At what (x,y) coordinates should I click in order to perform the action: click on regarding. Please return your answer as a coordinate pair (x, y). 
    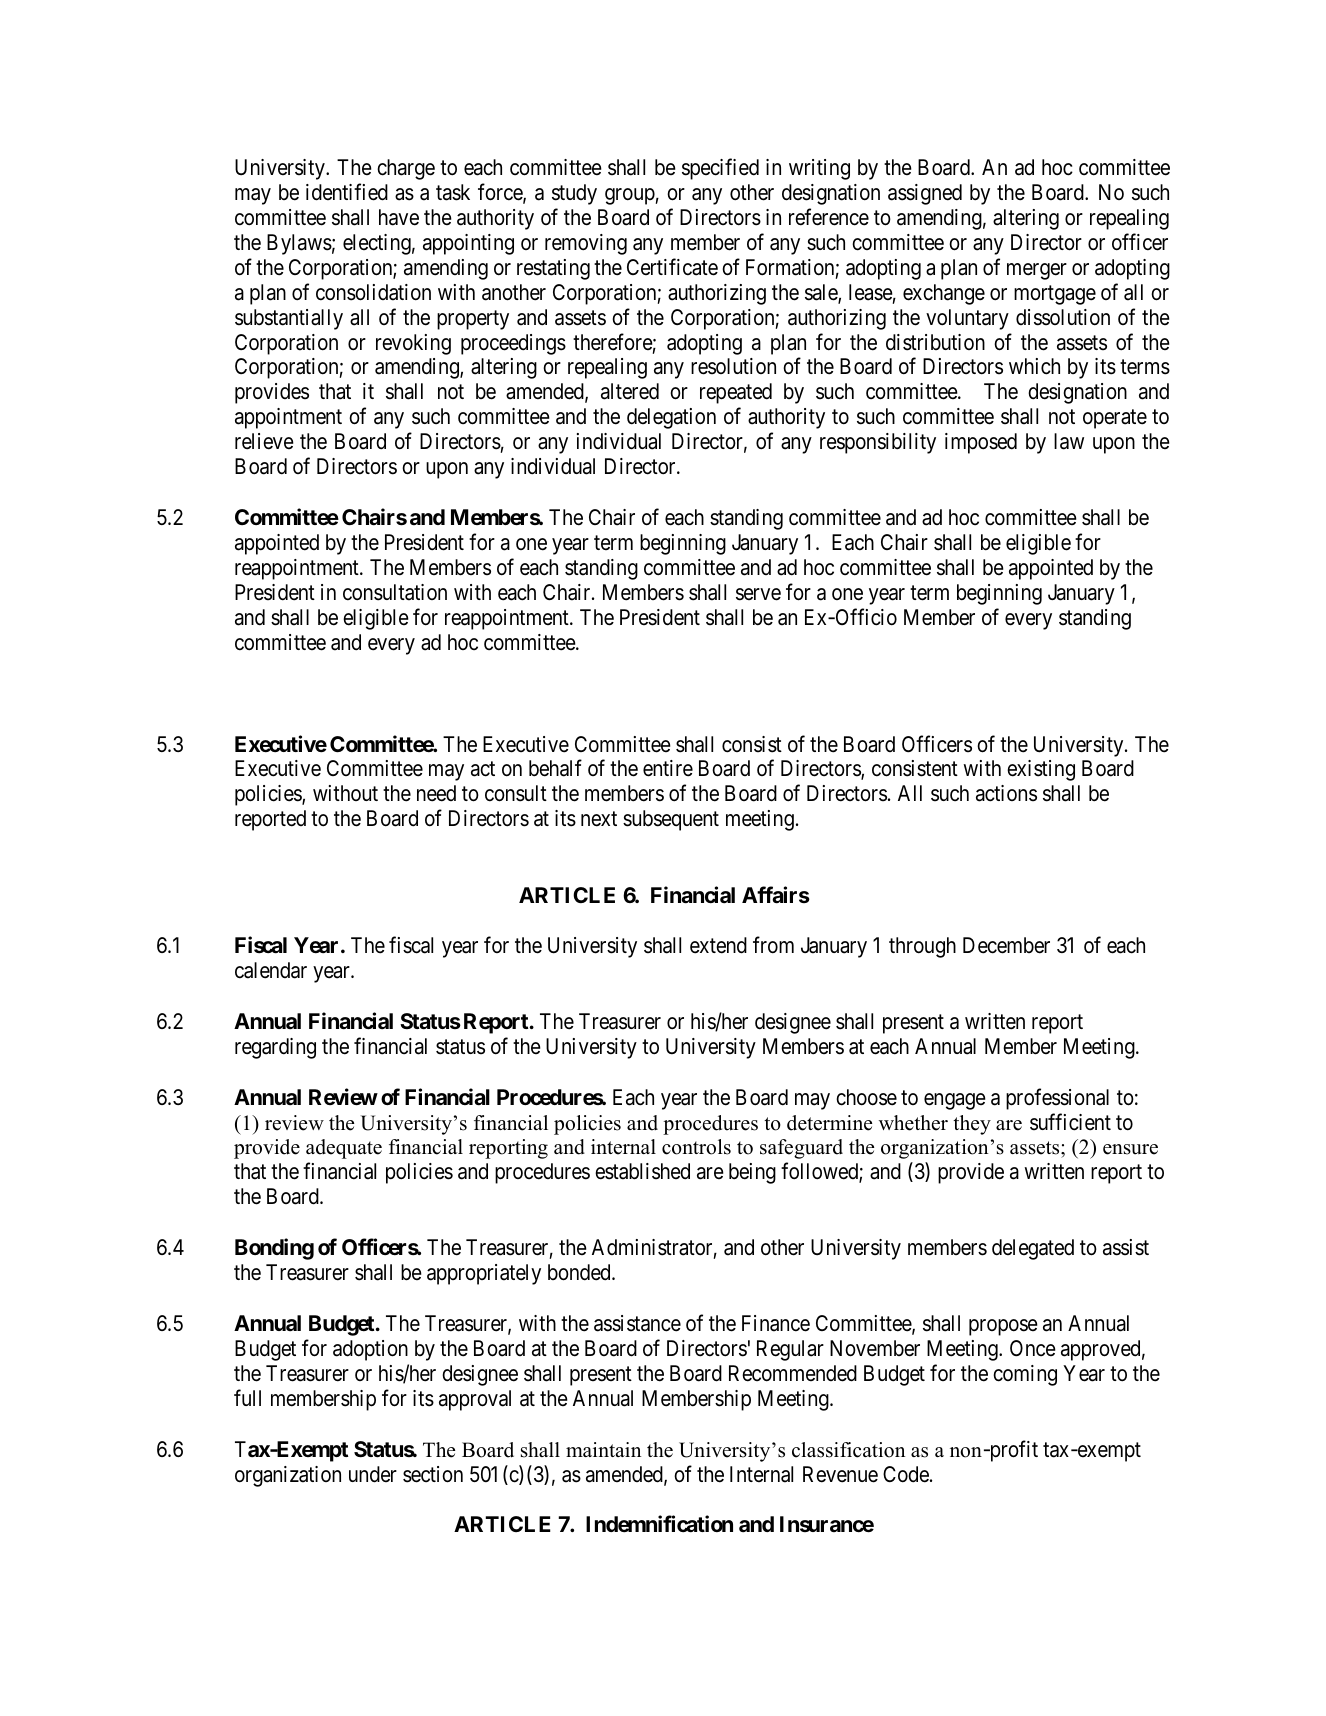
    Looking at the image, I should click on (275, 1048).
